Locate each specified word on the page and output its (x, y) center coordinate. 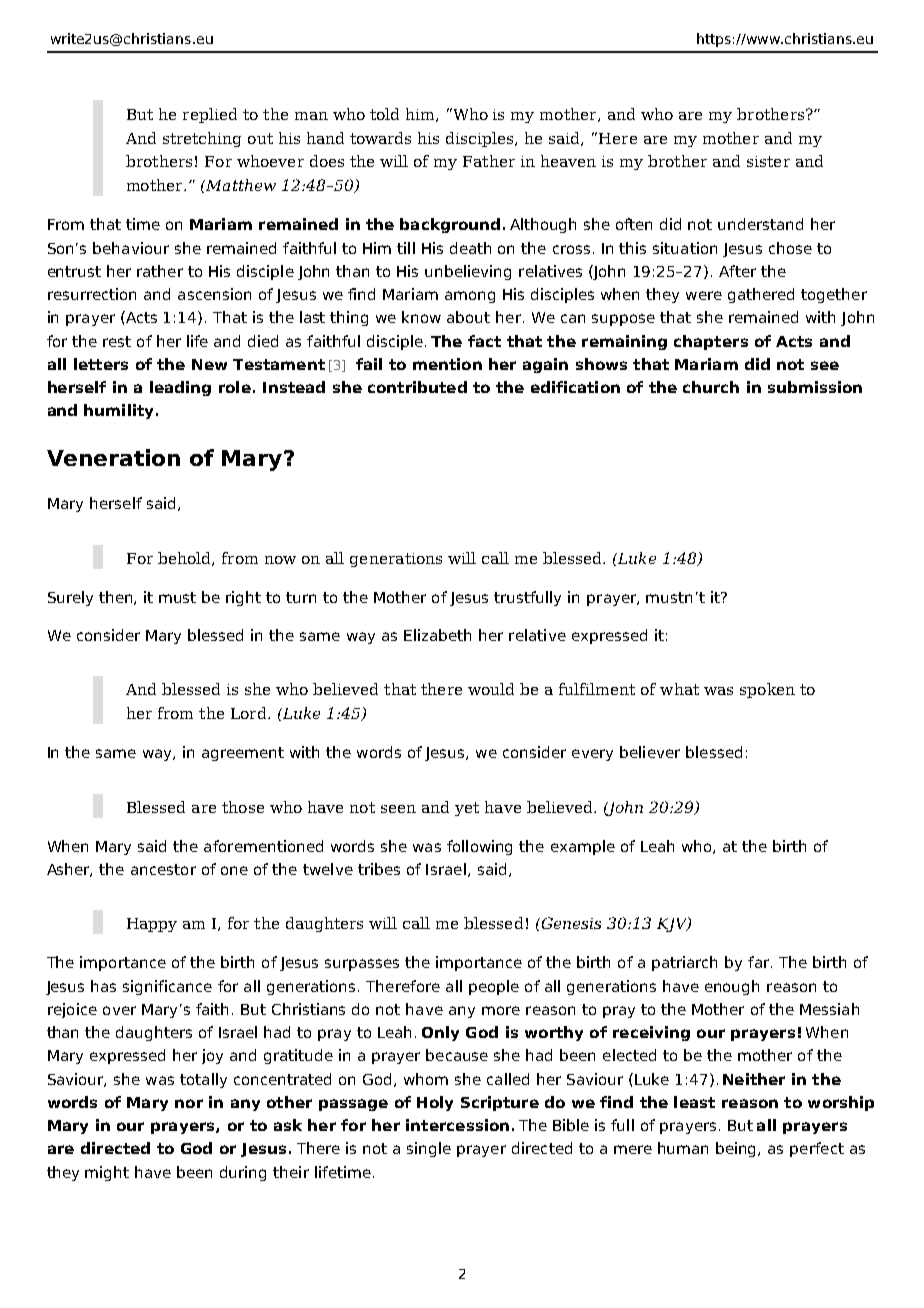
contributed (417, 387)
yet (467, 809)
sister (768, 161)
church (711, 387)
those (243, 807)
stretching (202, 139)
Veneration (113, 457)
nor (189, 1103)
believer (650, 752)
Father (489, 161)
